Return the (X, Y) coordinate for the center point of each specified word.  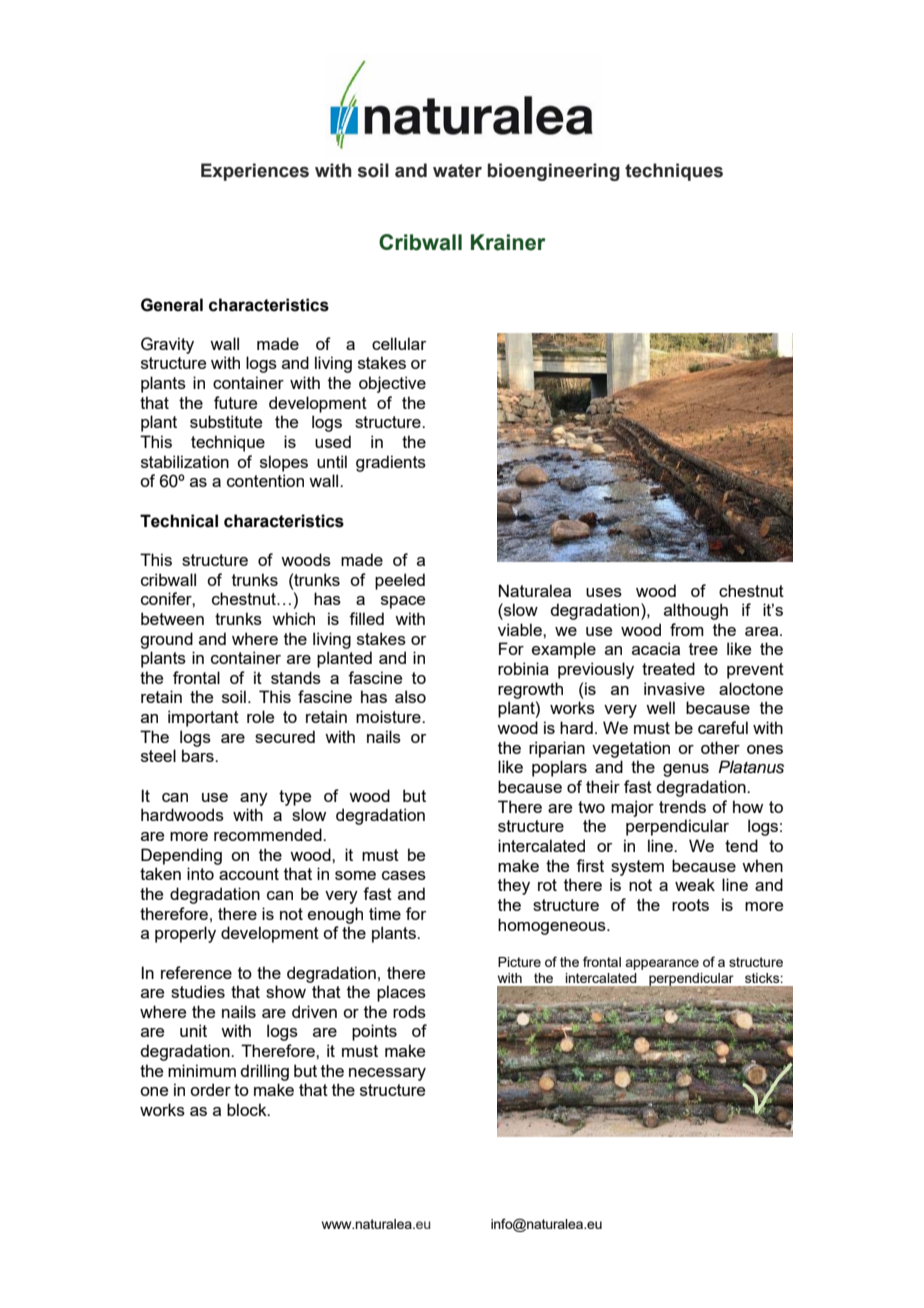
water (457, 171)
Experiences (255, 172)
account (249, 874)
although (696, 611)
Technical (179, 521)
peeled (400, 581)
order (210, 1089)
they (514, 886)
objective (392, 384)
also (410, 696)
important (203, 718)
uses (604, 592)
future (235, 402)
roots (690, 905)
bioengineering (554, 172)
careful (723, 727)
